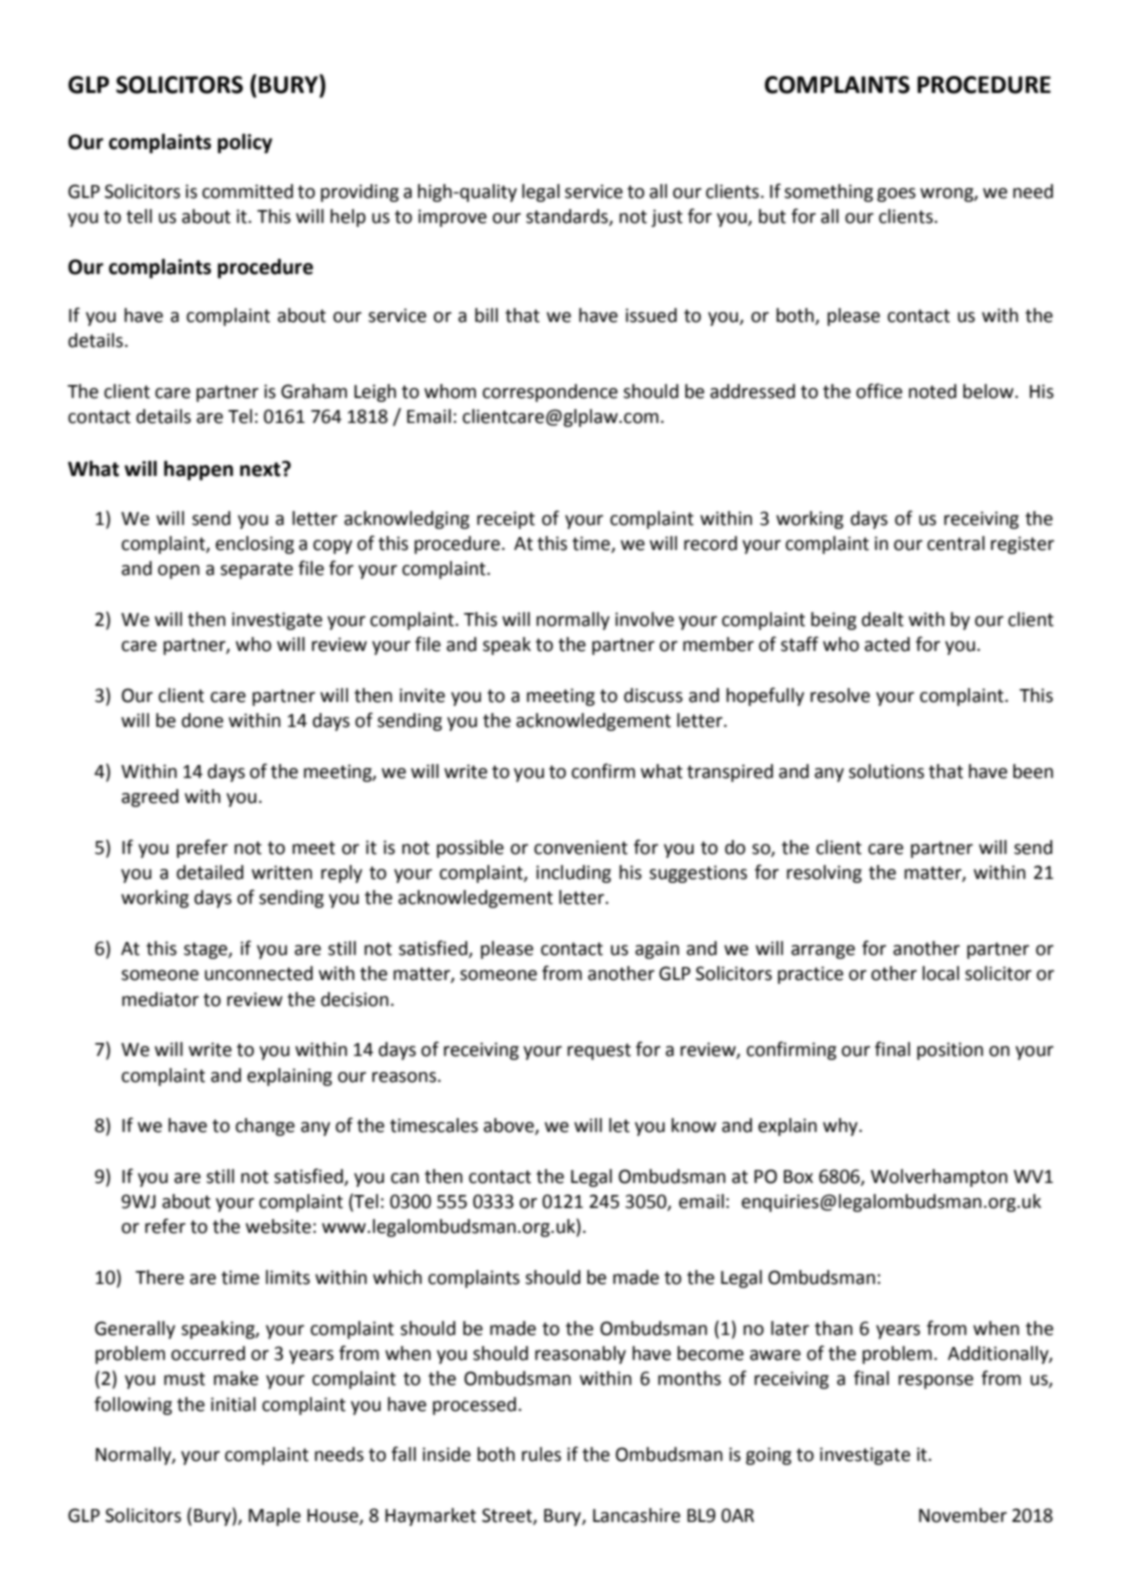 The width and height of the screenshot is (1122, 1587). I want to click on above, so click(510, 1126).
